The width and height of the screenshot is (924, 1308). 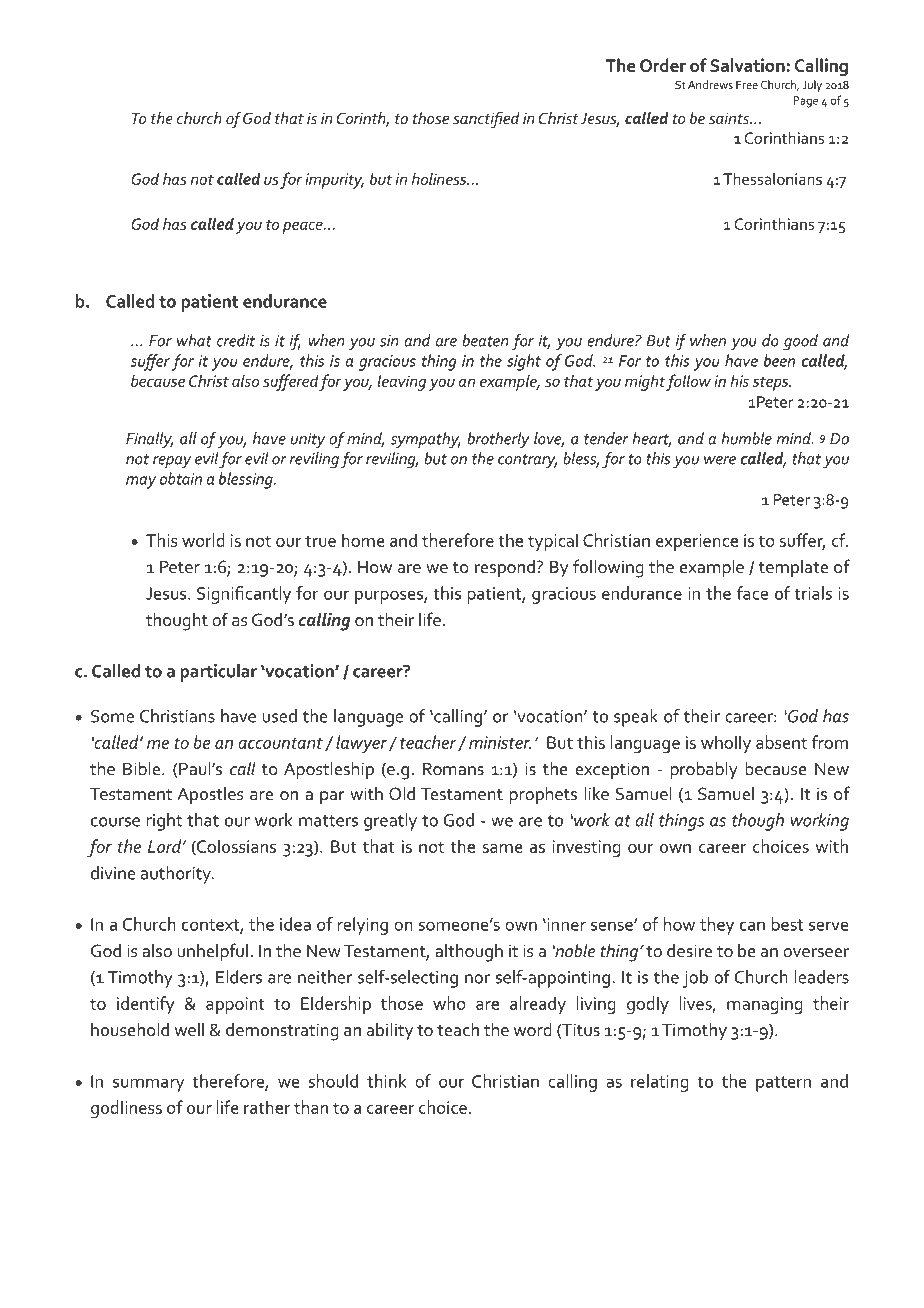 I want to click on summary, so click(x=148, y=1085).
